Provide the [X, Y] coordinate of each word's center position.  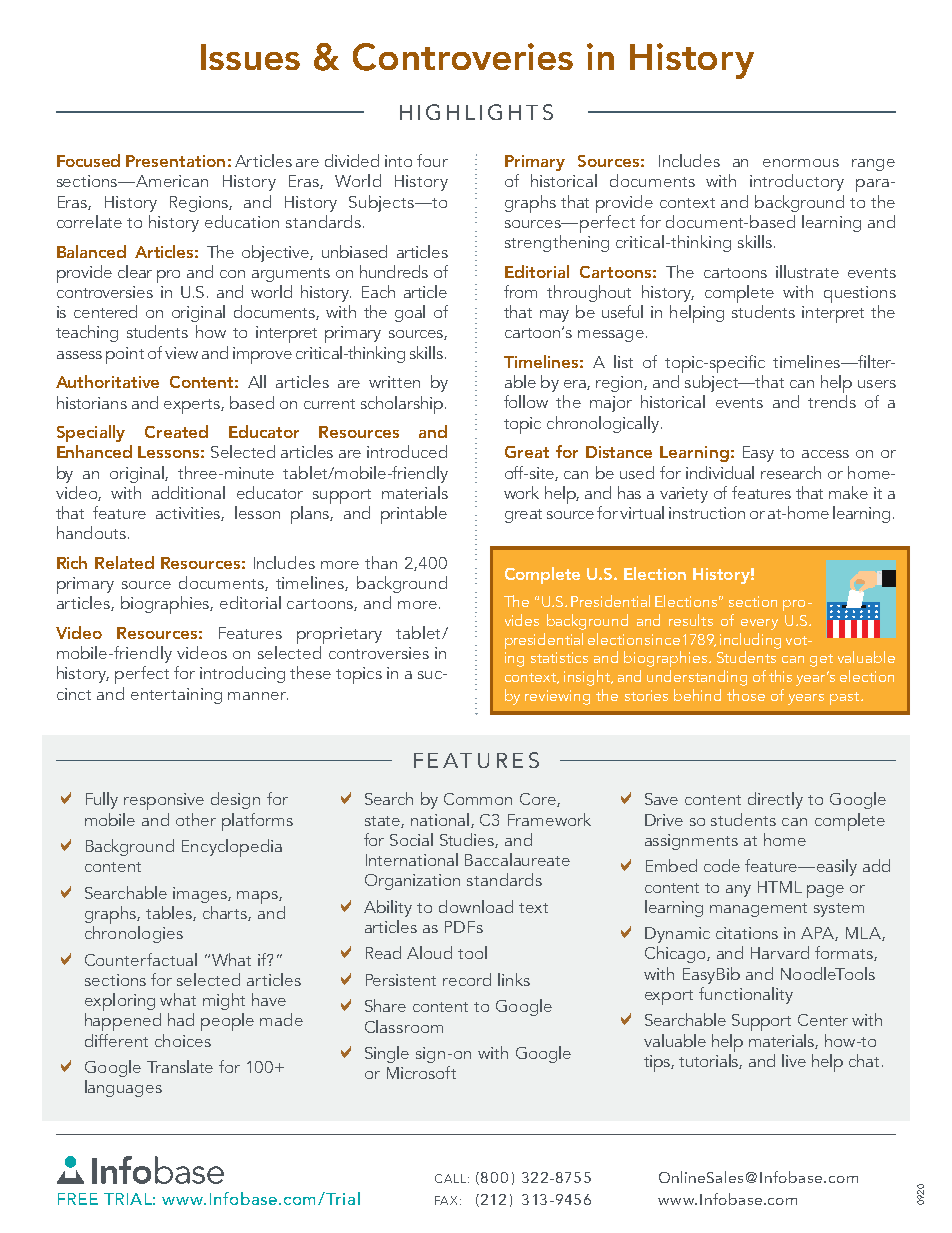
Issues [250, 57]
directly [775, 800]
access [825, 454]
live [794, 1060]
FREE [78, 1199]
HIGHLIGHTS [476, 112]
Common [478, 799]
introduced [407, 451]
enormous [801, 163]
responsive [164, 801]
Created [176, 431]
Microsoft [421, 1072]
